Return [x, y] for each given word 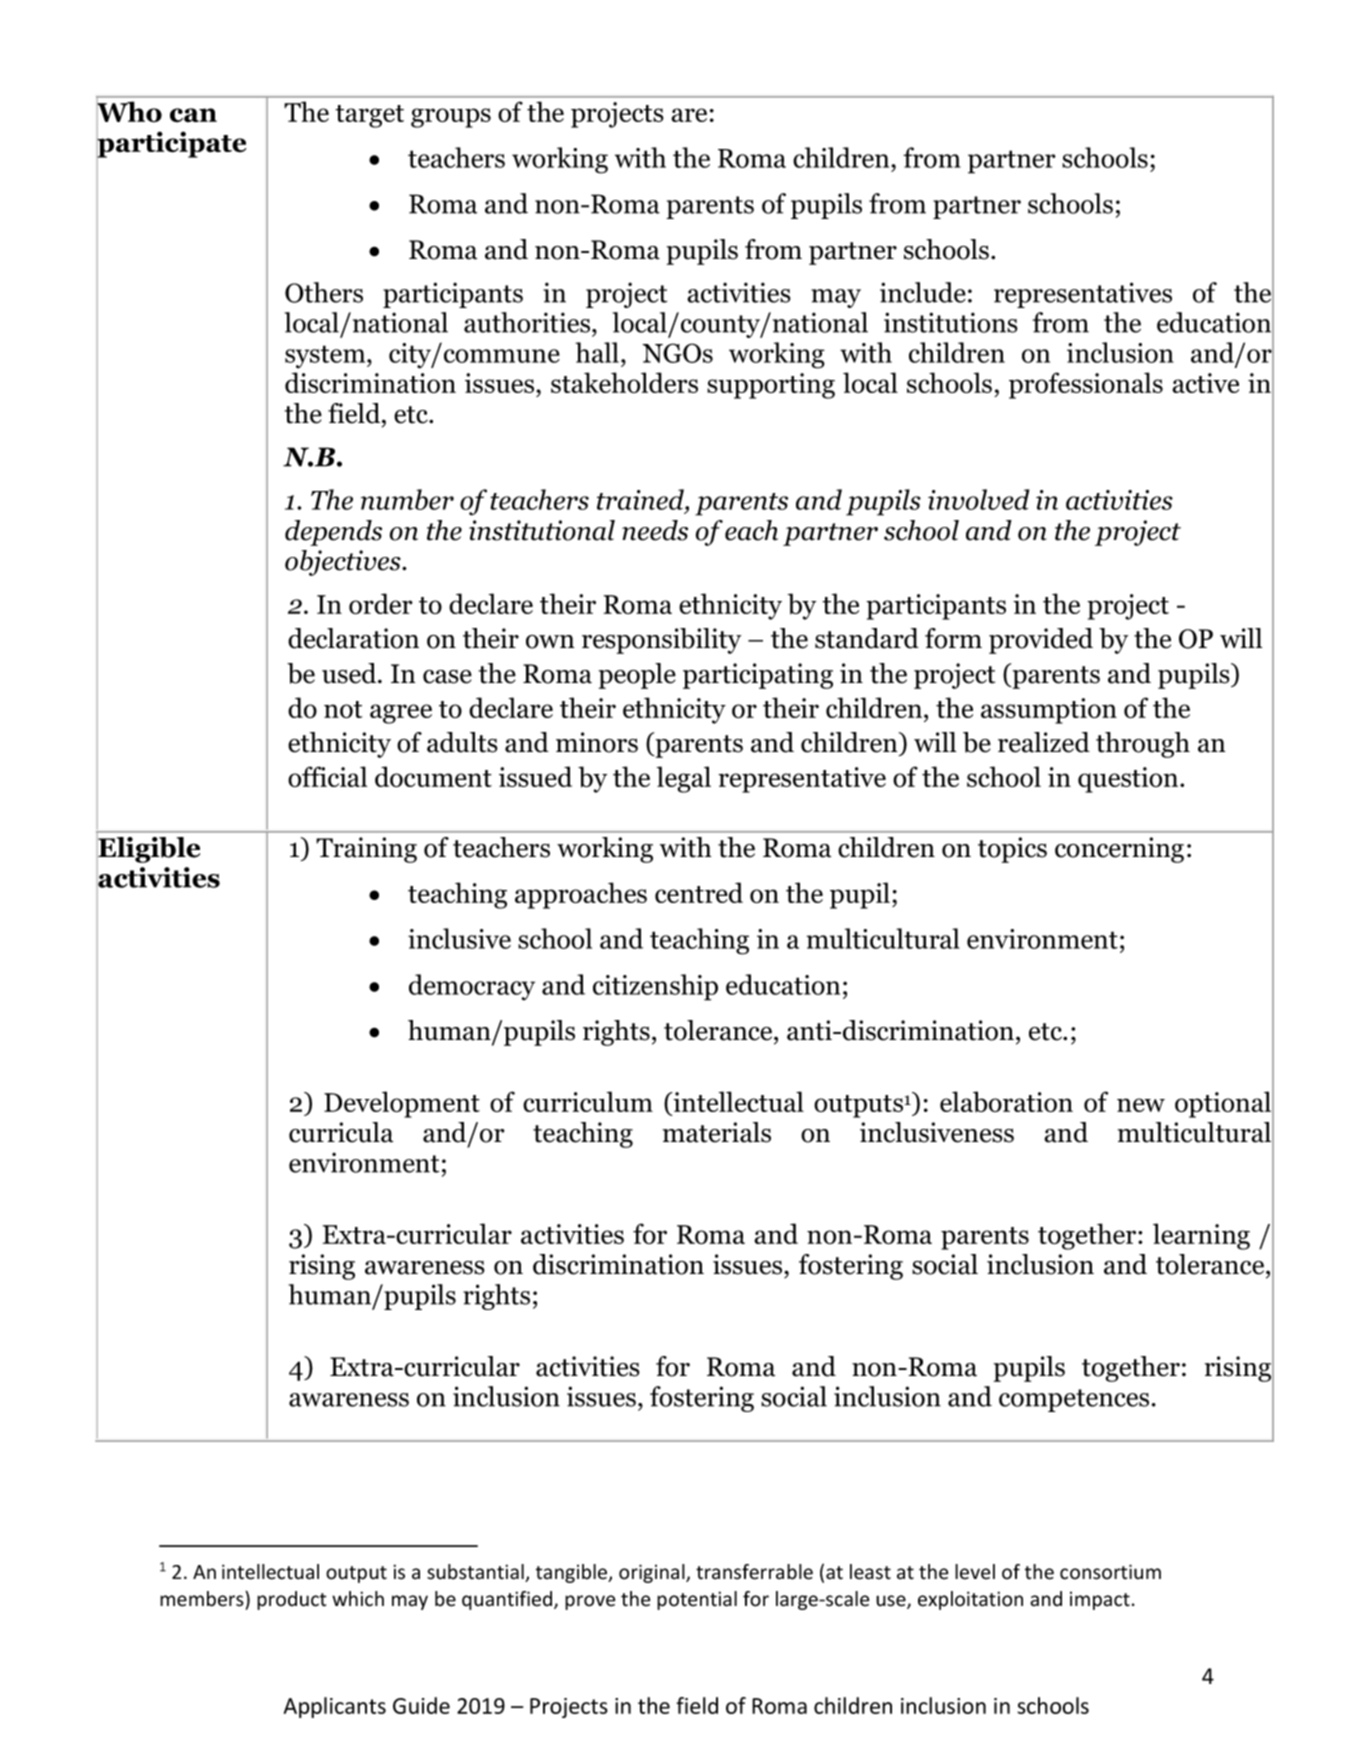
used [350, 673]
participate [171, 144]
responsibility [661, 641]
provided [1041, 641]
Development [402, 1104]
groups [451, 118]
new [1141, 1105]
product [292, 1600]
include [923, 292]
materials [717, 1132]
